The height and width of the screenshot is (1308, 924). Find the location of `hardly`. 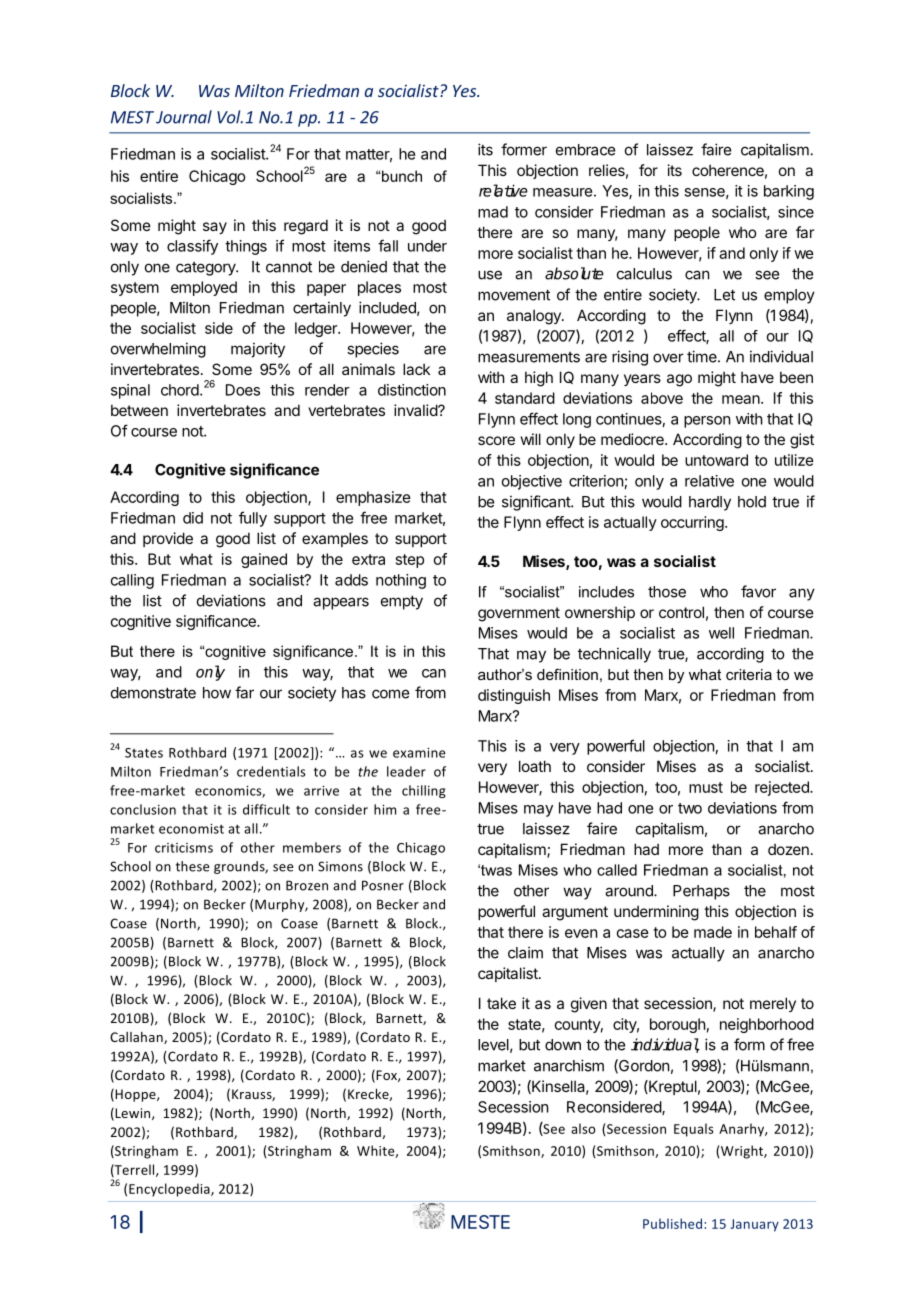

hardly is located at coordinates (710, 503).
